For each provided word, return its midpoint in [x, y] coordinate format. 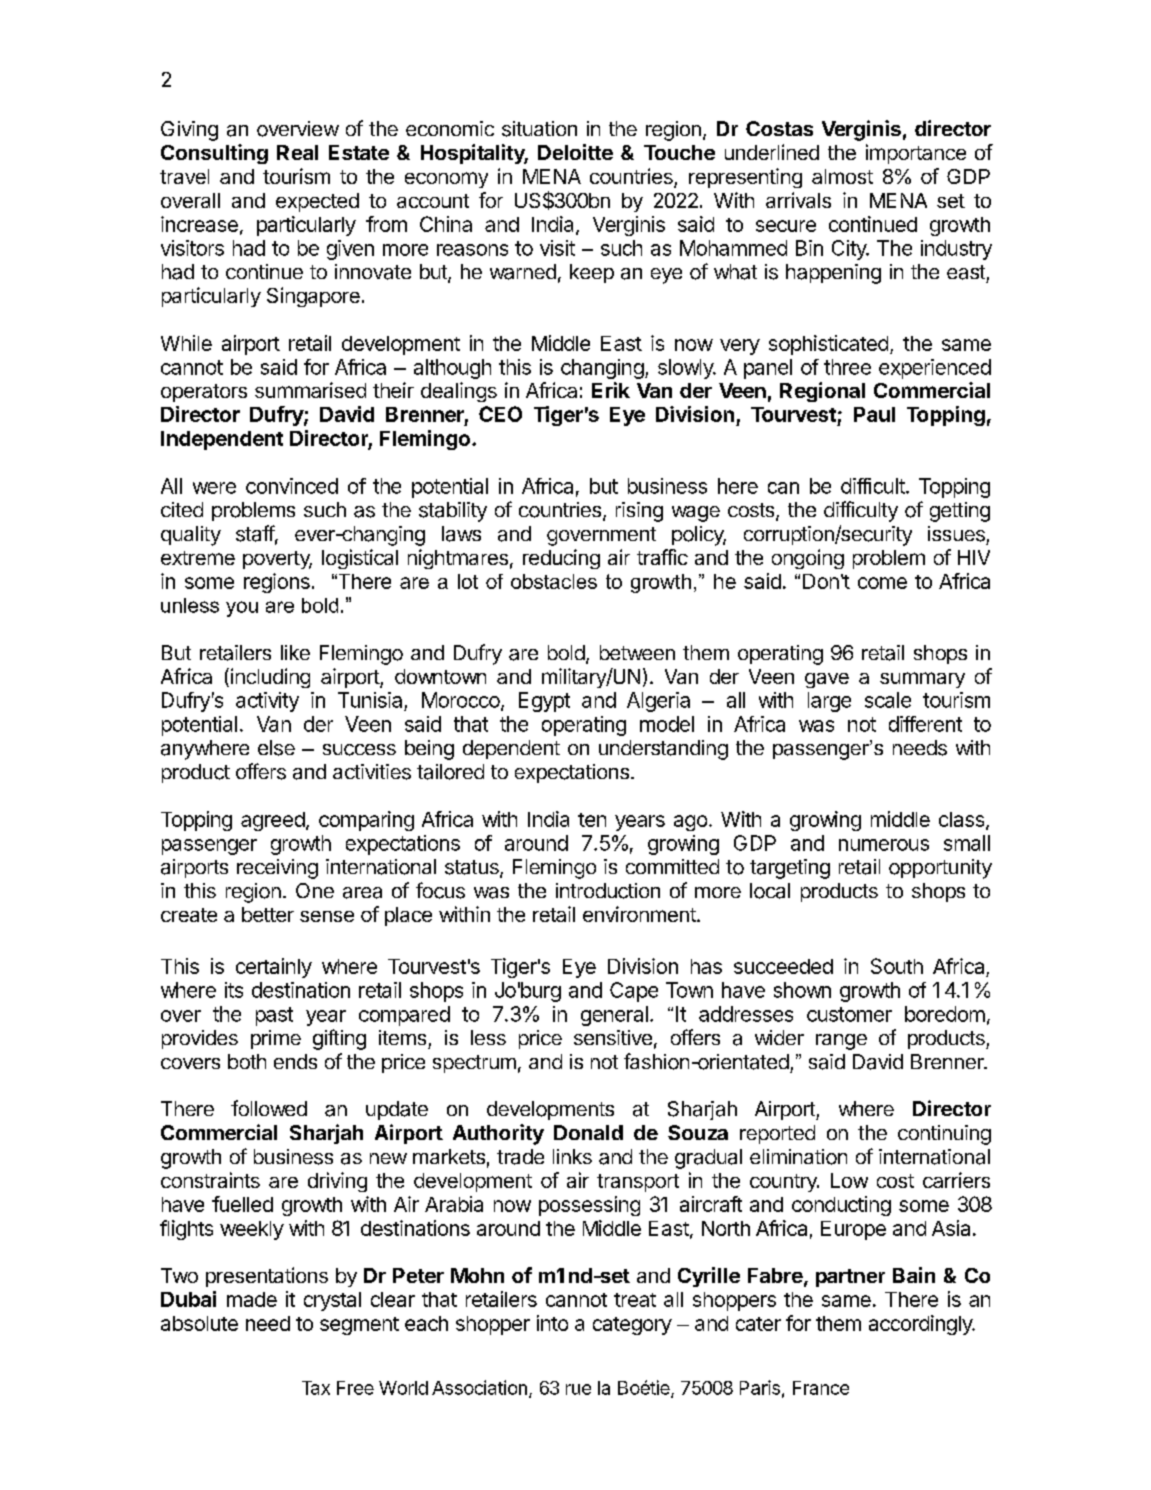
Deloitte [575, 152]
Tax [316, 1388]
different [925, 724]
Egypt [544, 702]
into [552, 1323]
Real [297, 152]
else [276, 748]
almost [842, 176]
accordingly [921, 1325]
